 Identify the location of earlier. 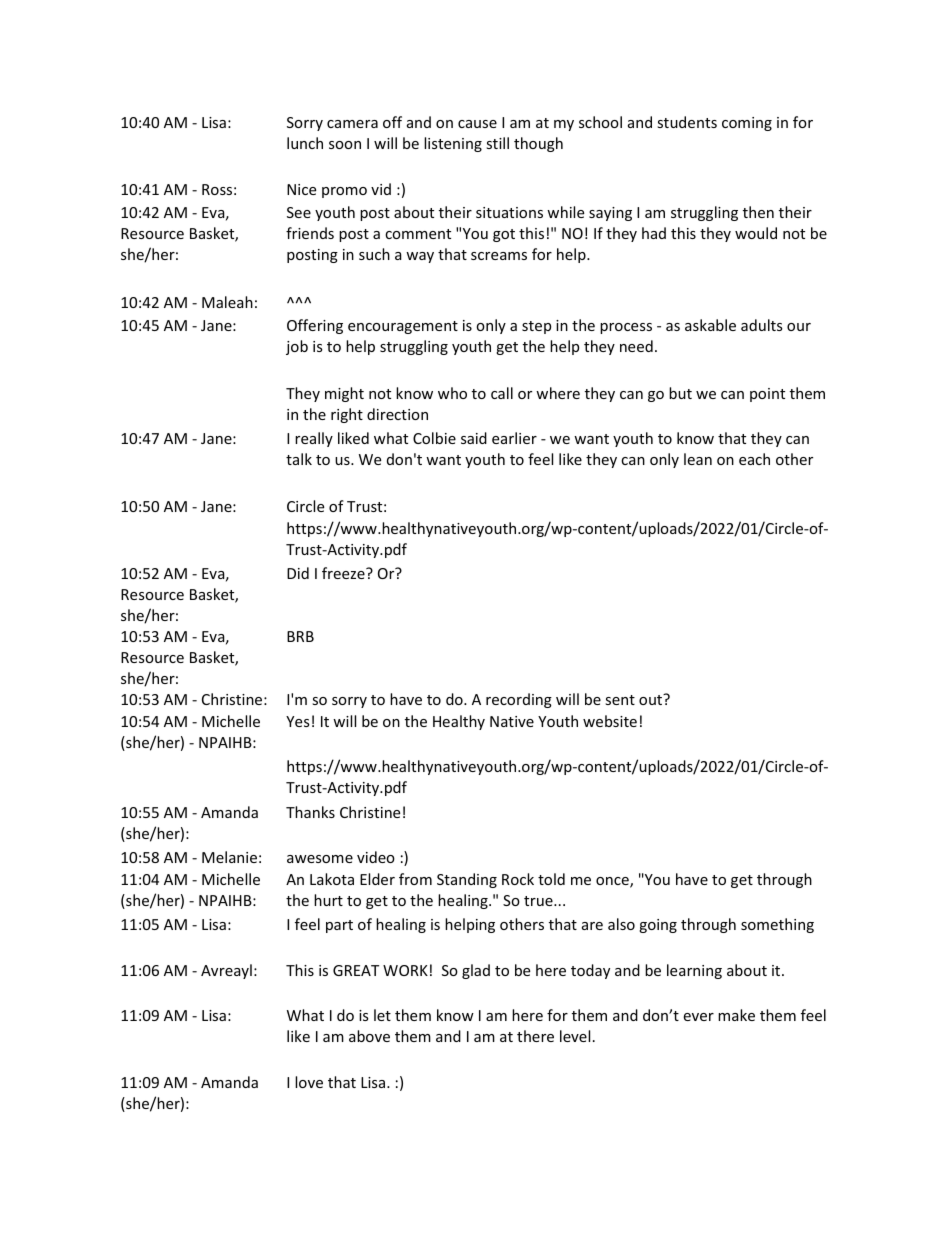
(514, 438).
